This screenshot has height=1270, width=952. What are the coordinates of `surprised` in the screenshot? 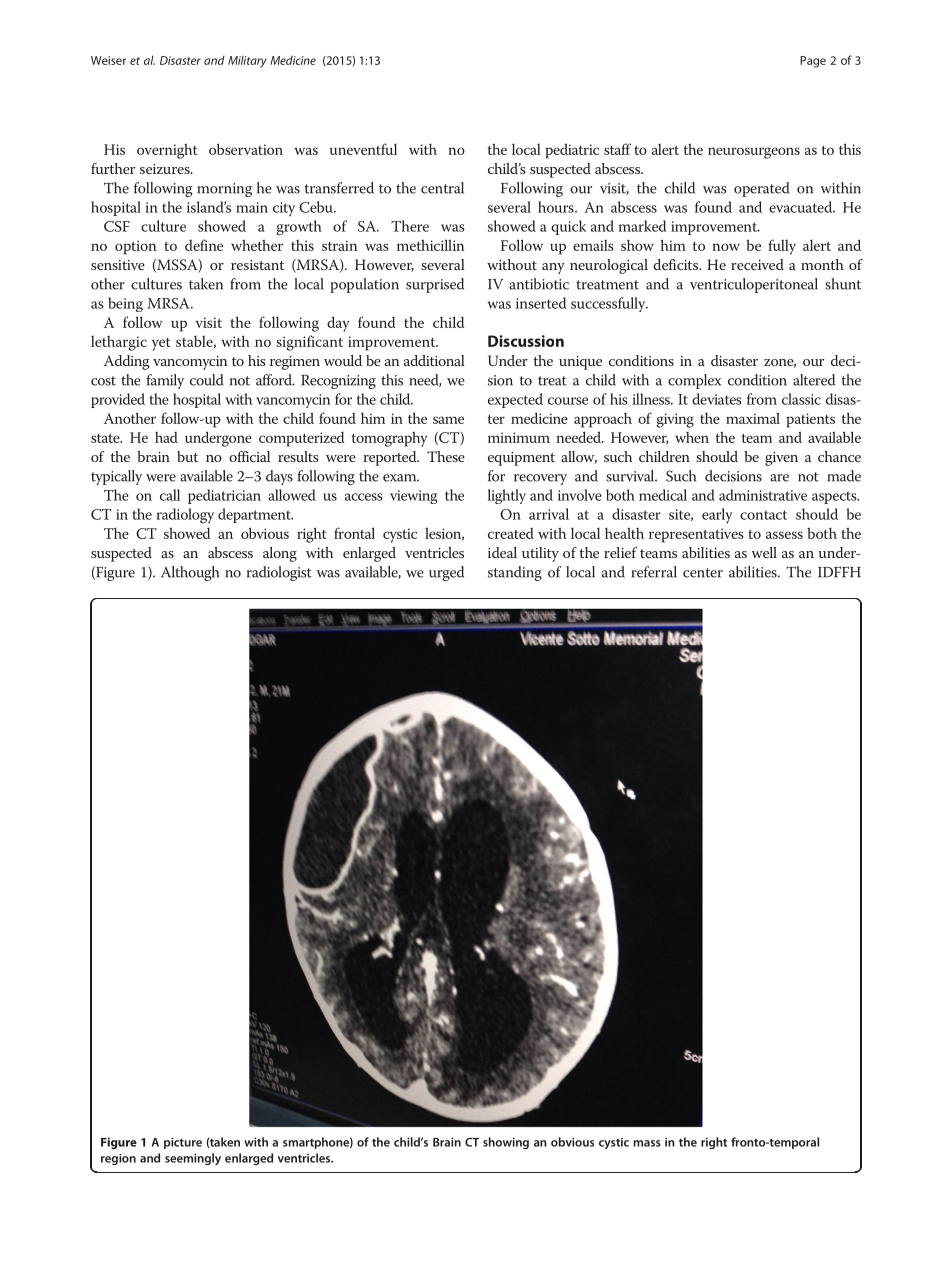 It's located at (435, 285).
